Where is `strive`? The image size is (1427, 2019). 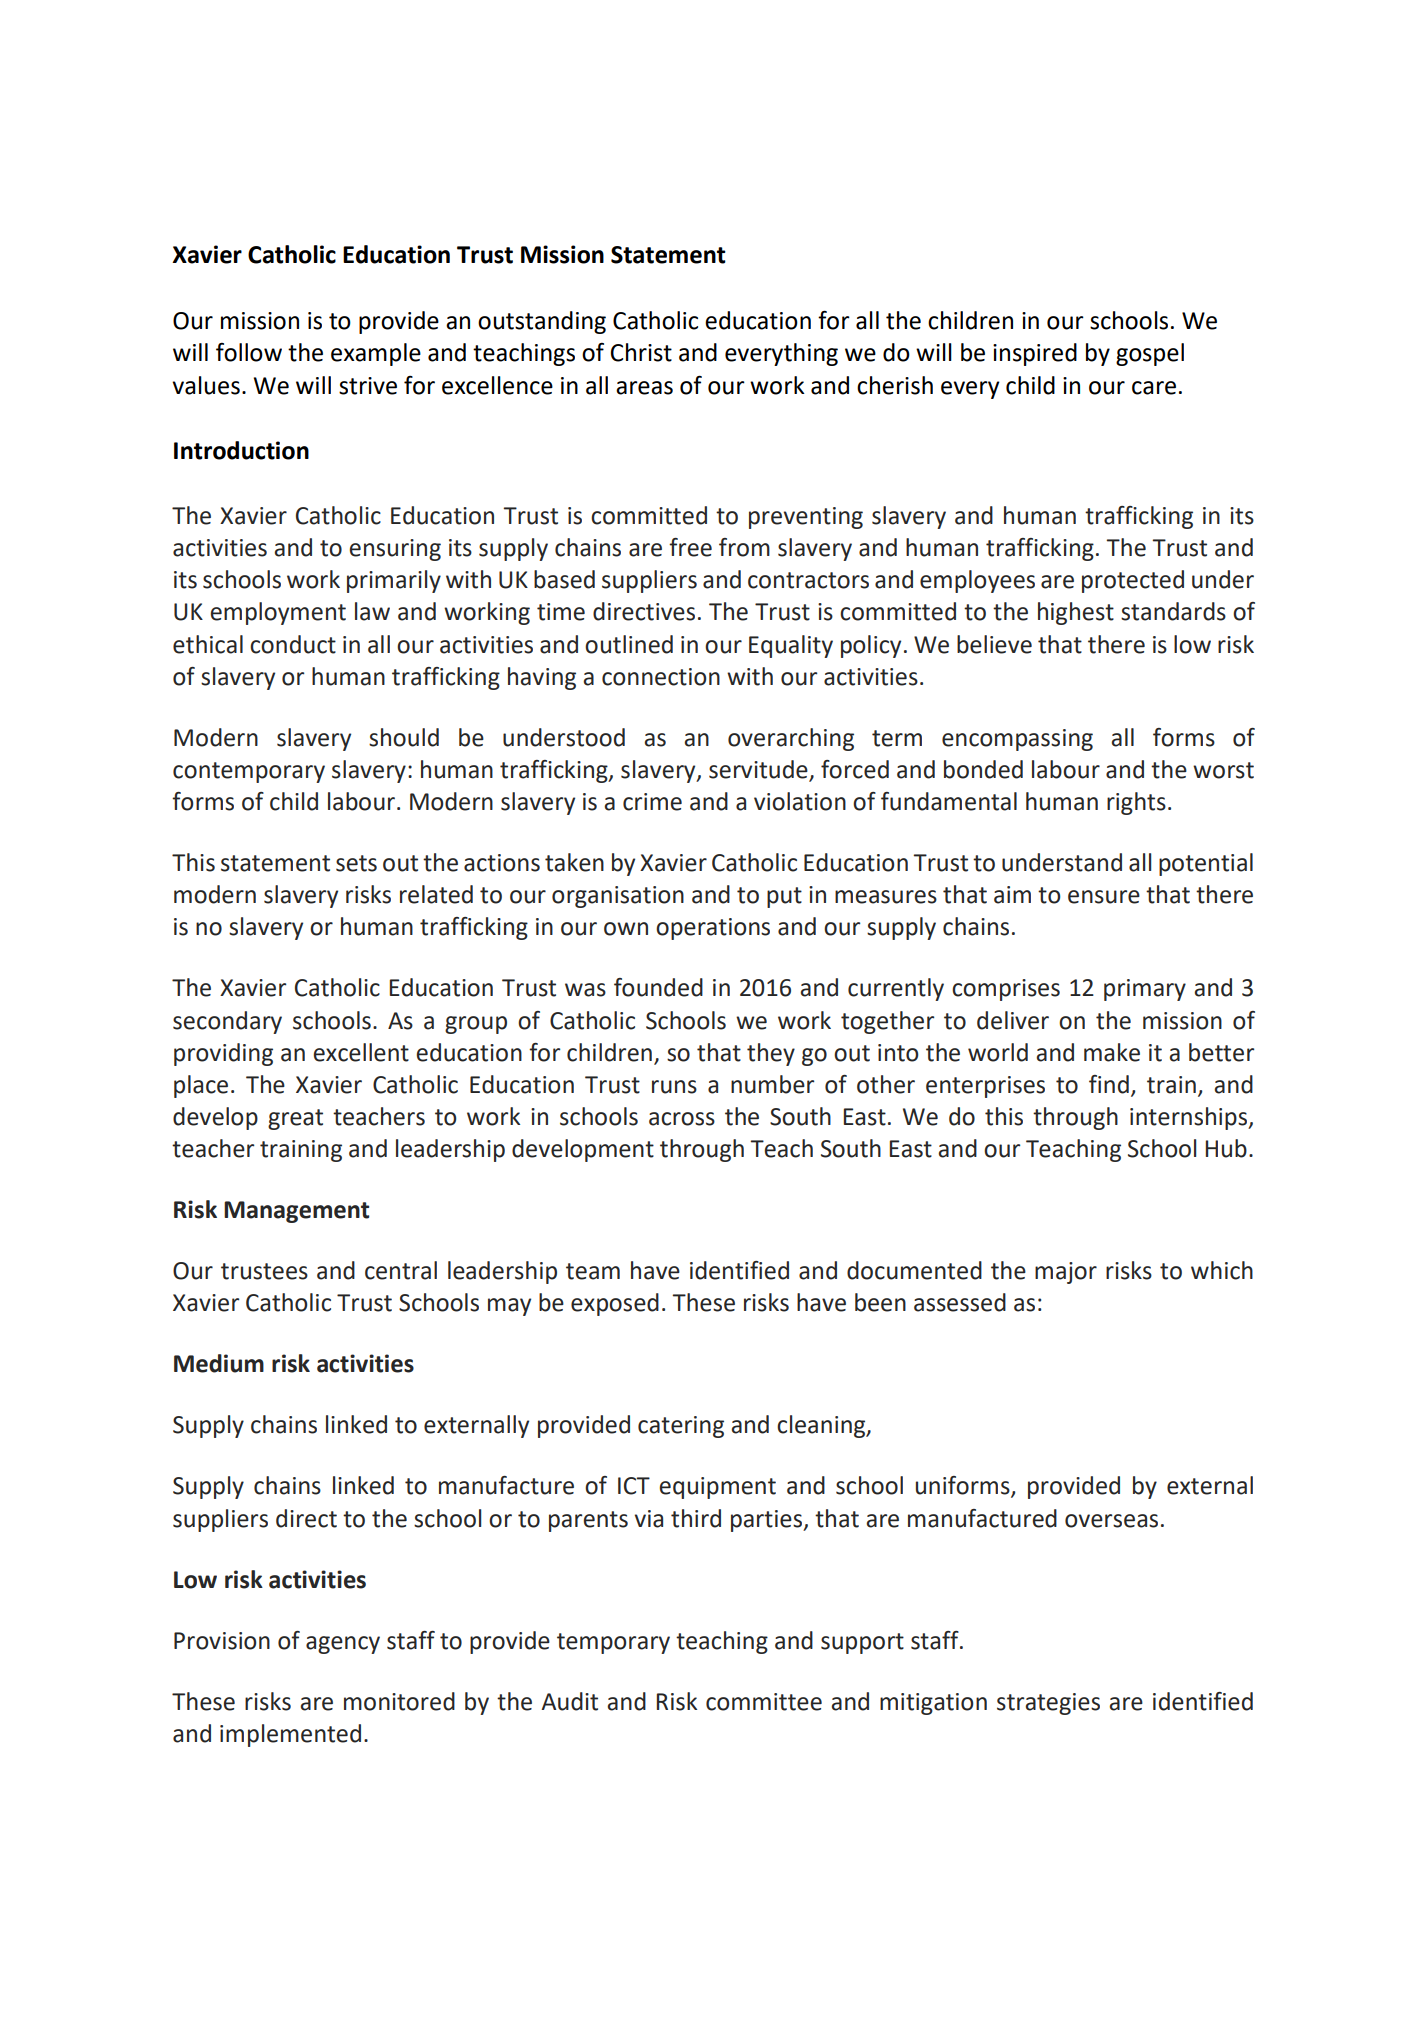
strive is located at coordinates (368, 386).
